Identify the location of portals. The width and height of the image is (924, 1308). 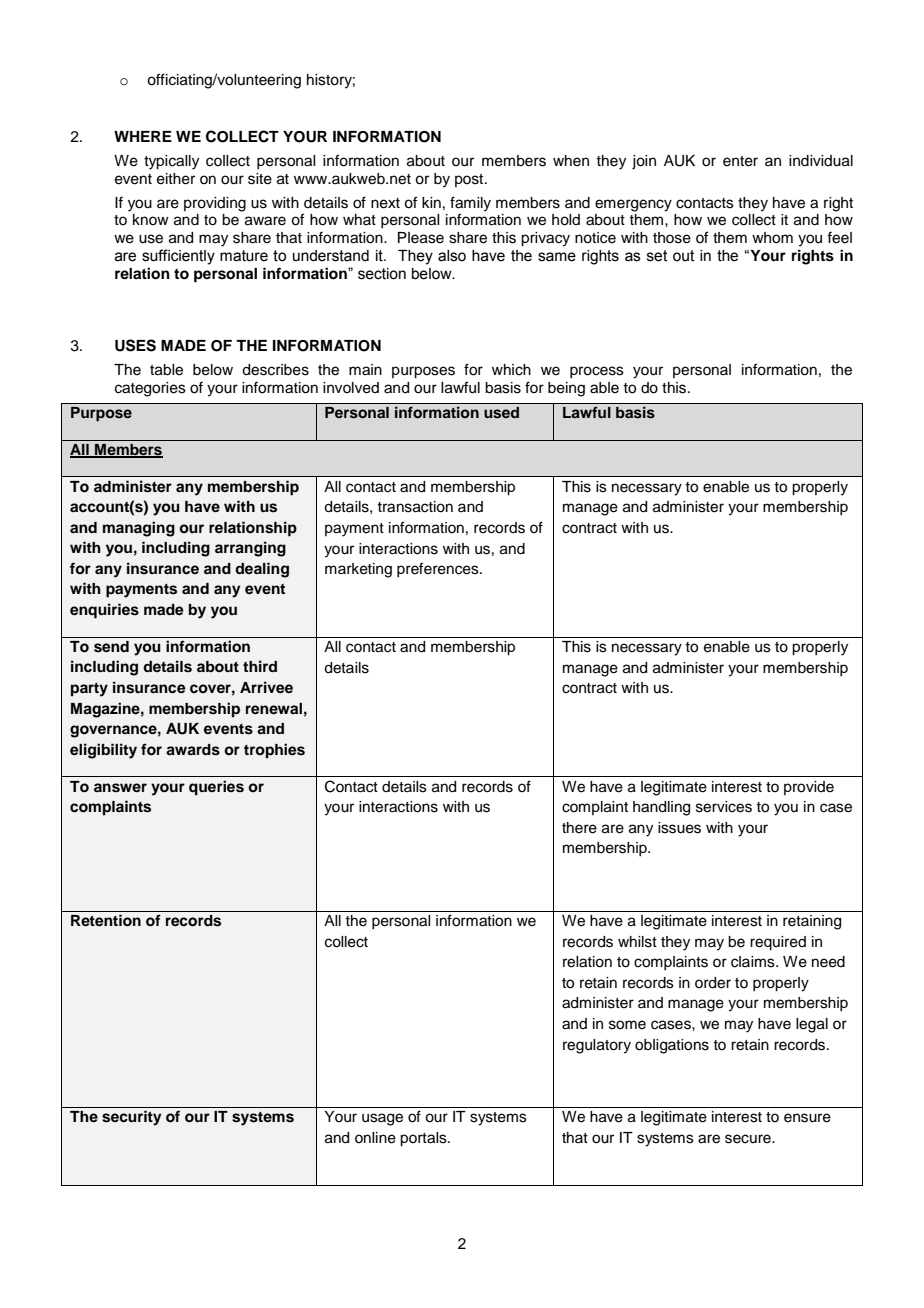
(424, 1139).
